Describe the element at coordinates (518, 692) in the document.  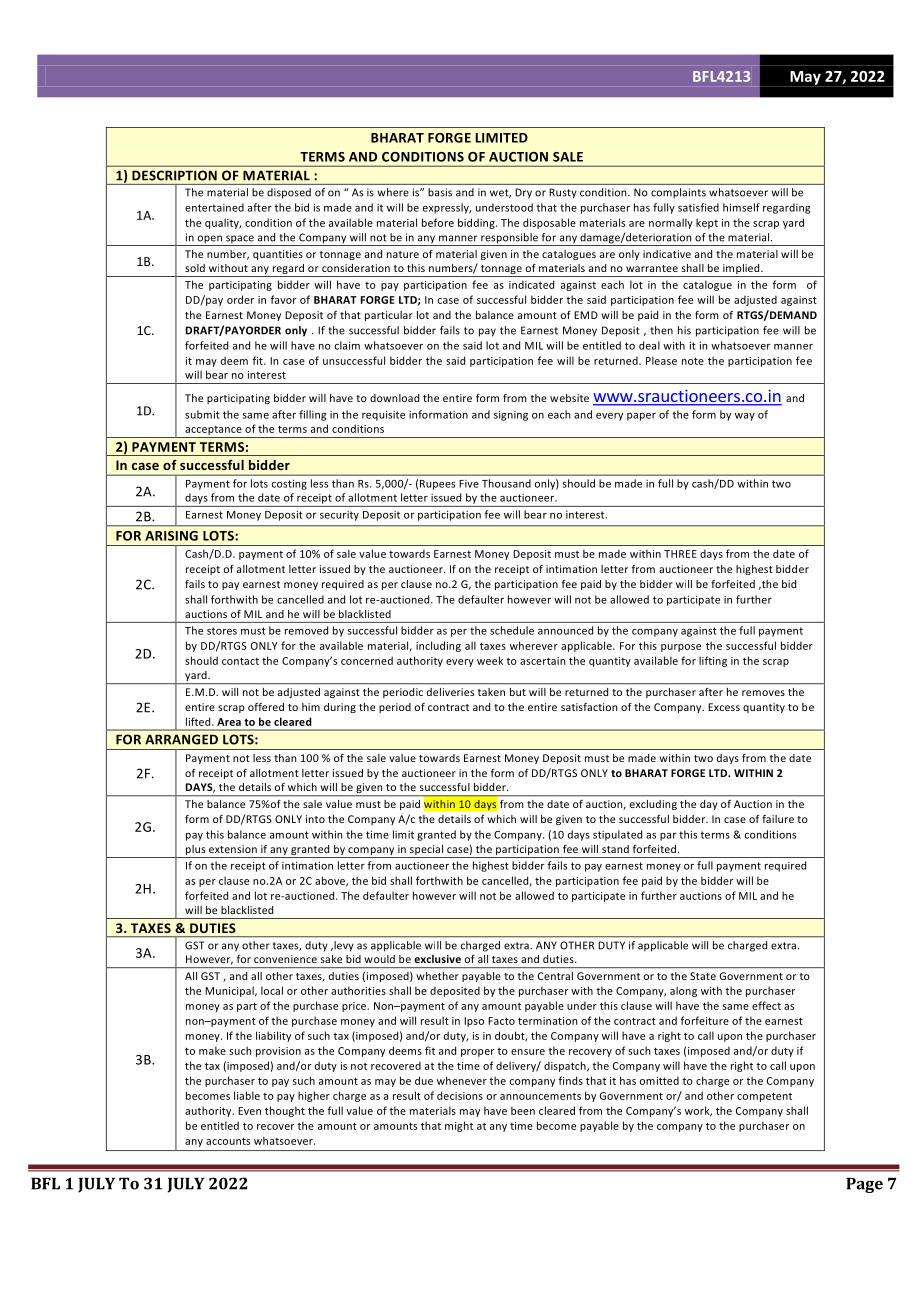
I see `but` at that location.
